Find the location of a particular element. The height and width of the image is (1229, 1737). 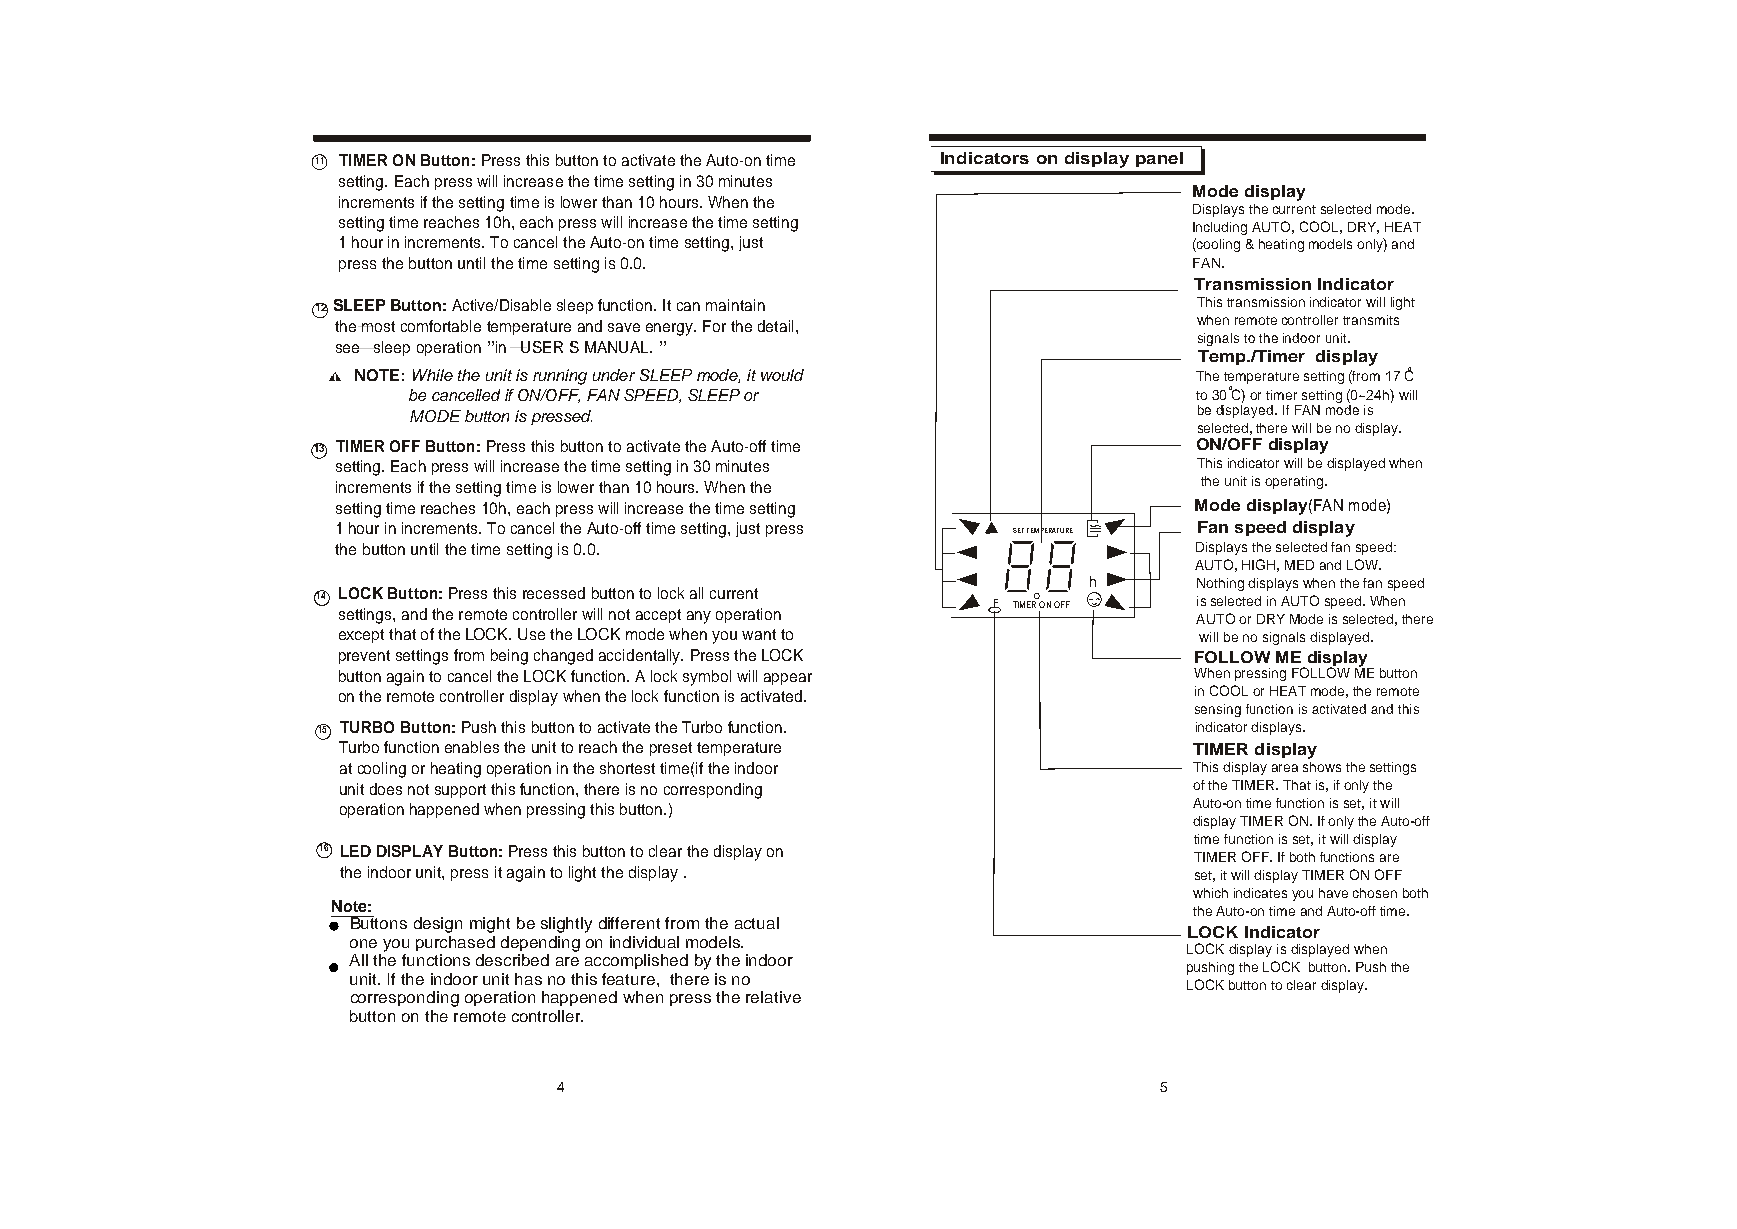

panel is located at coordinates (1159, 159).
